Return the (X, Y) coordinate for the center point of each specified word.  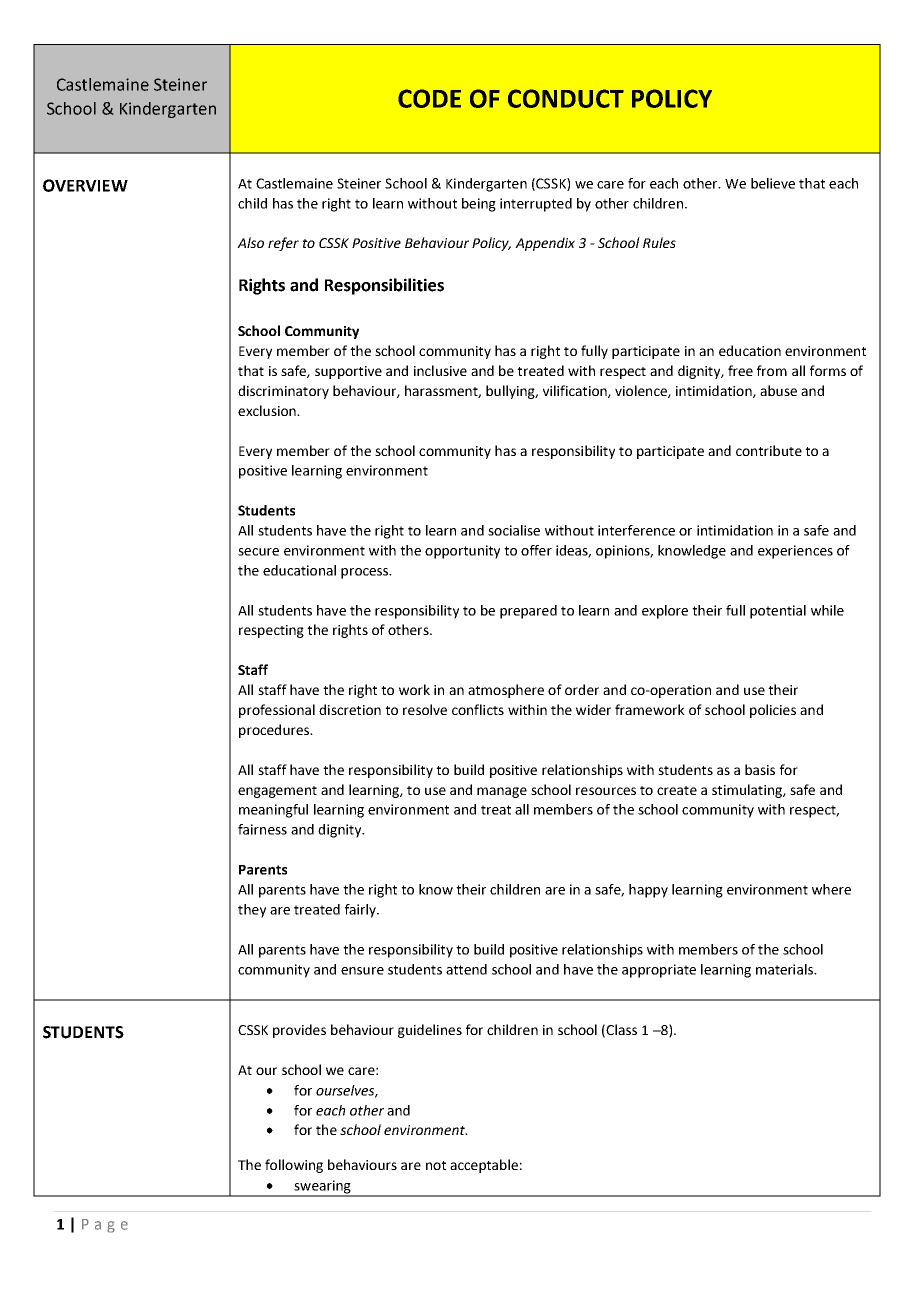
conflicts (478, 709)
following (294, 1166)
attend (466, 969)
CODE (429, 98)
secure (258, 552)
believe (773, 183)
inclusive (440, 370)
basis (760, 769)
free (740, 370)
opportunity (462, 552)
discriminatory (283, 392)
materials (786, 969)
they (252, 911)
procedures (275, 731)
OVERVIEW (85, 185)
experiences (795, 552)
